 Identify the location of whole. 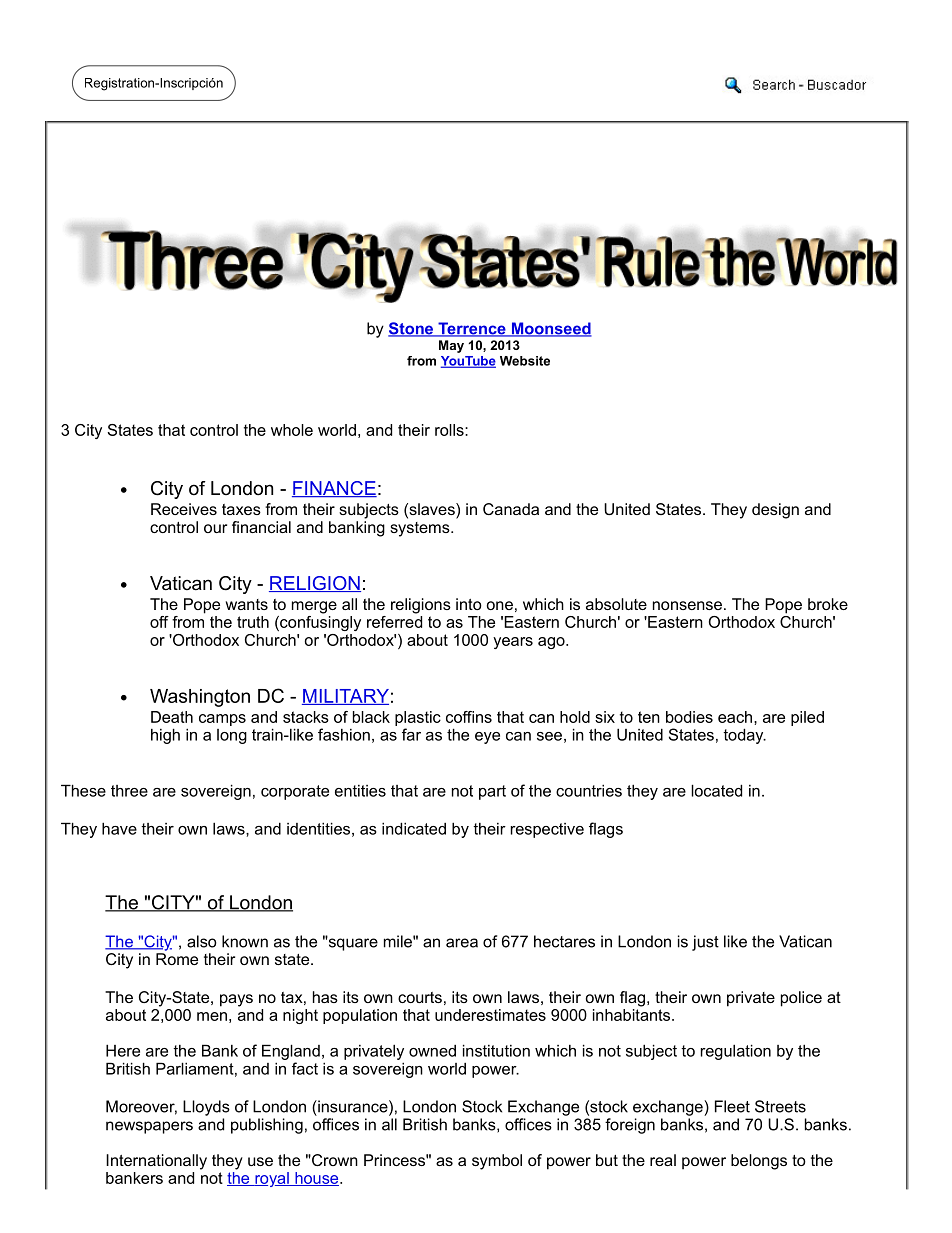
(292, 430).
